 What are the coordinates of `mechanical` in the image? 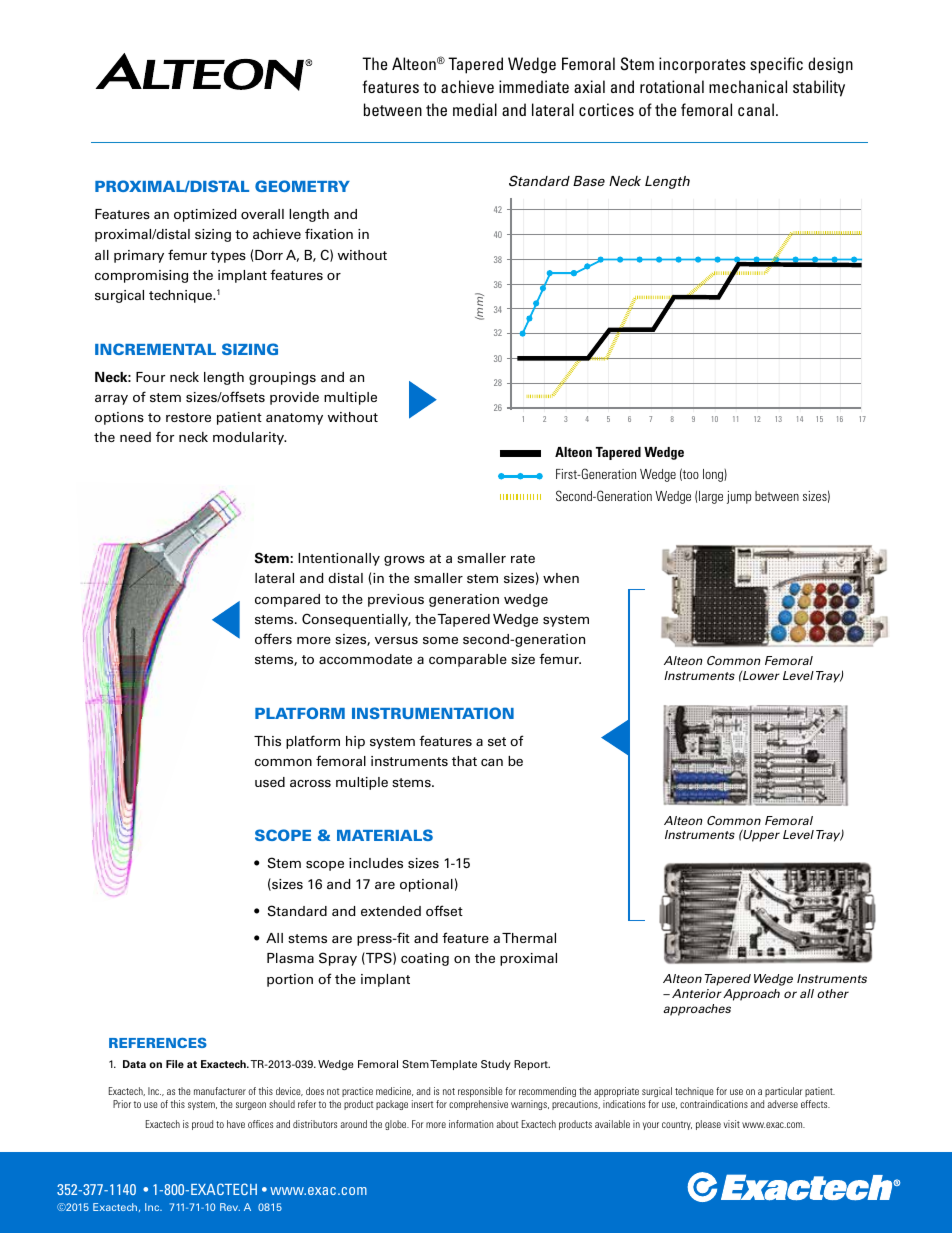 It's located at (748, 86).
